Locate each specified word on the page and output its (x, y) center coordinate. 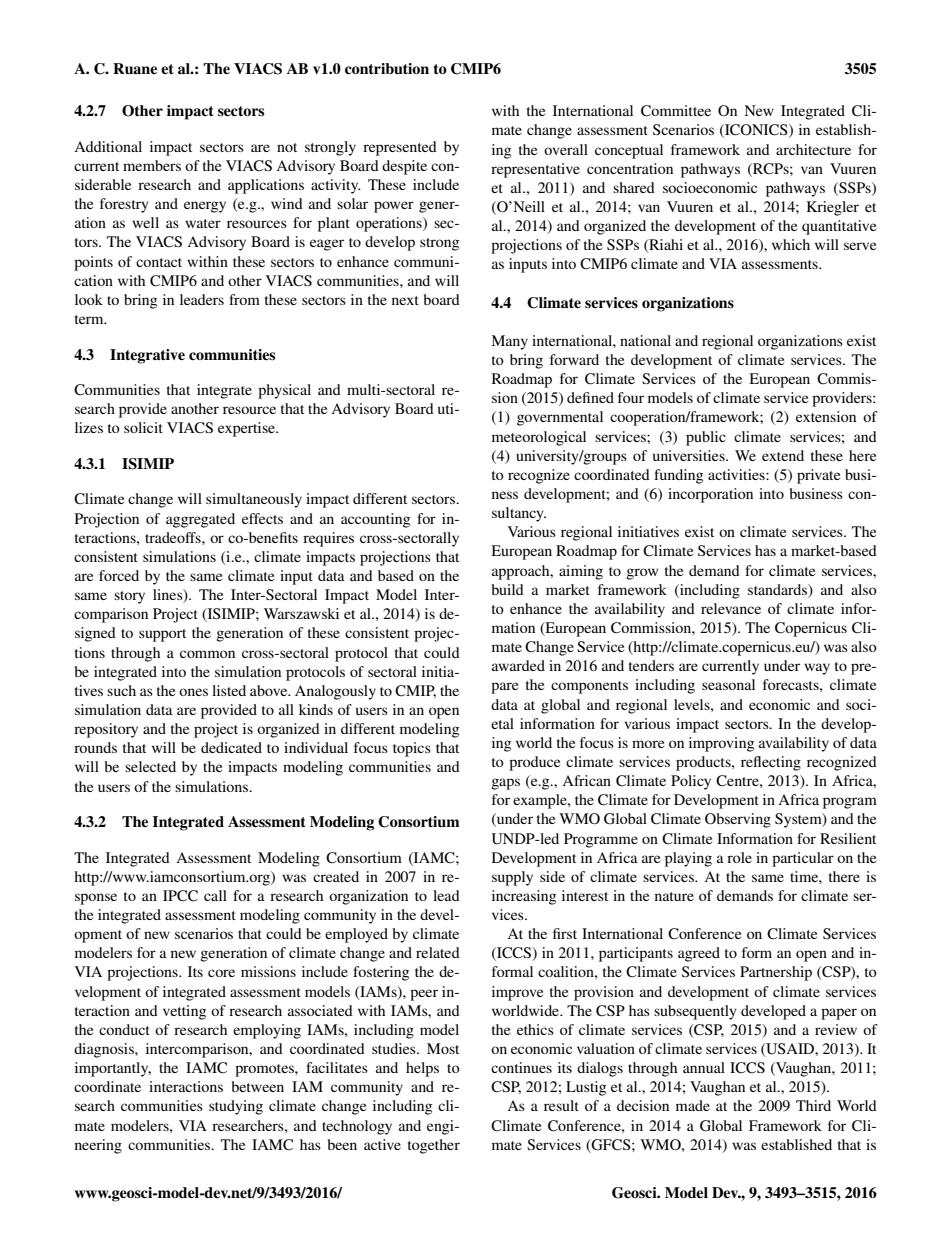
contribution (387, 69)
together (434, 1146)
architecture (813, 149)
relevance (731, 608)
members (152, 165)
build (507, 589)
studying (236, 1107)
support (162, 635)
